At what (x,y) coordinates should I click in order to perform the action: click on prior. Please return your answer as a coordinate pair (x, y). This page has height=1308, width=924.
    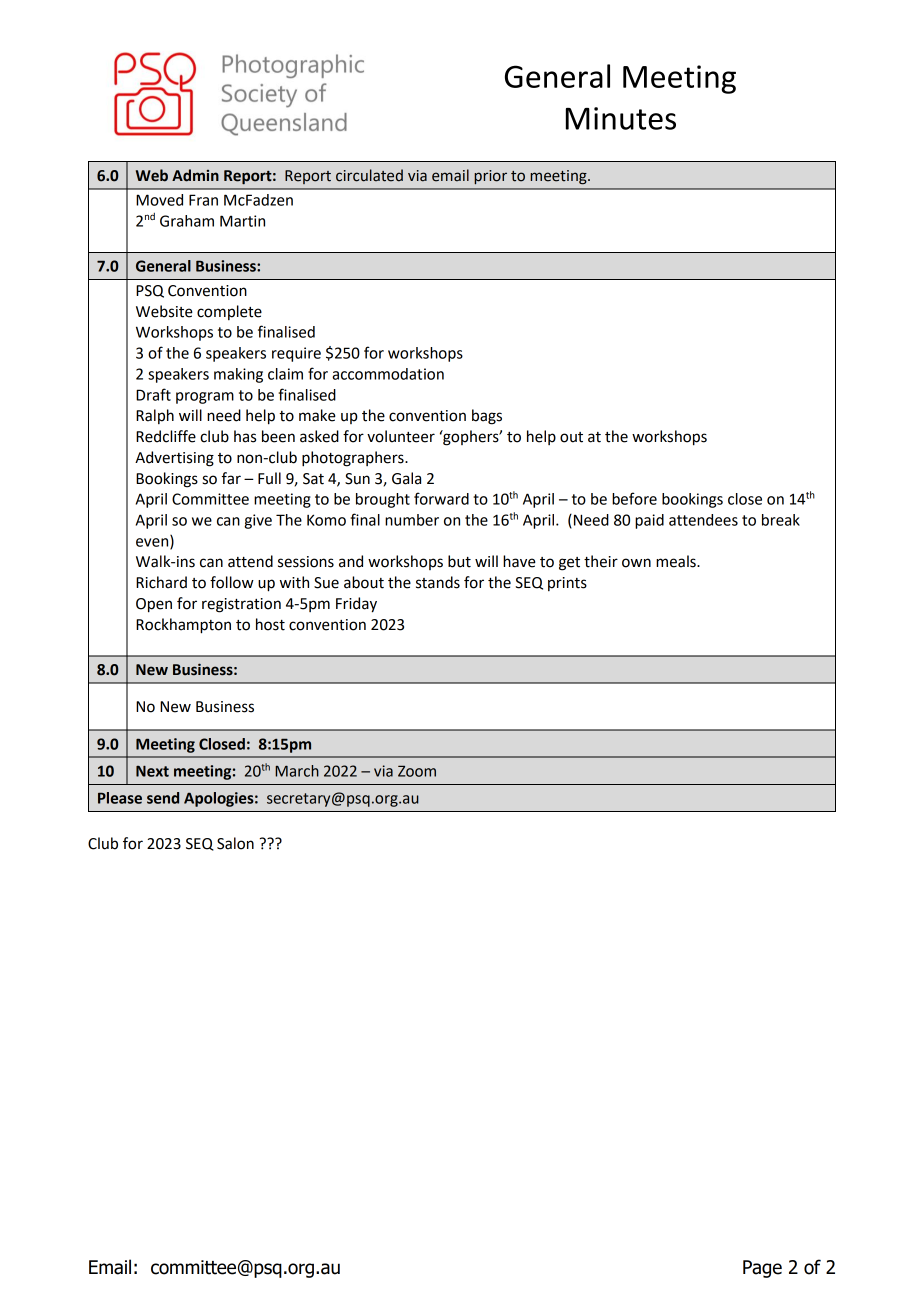
    Looking at the image, I should click on (490, 177).
